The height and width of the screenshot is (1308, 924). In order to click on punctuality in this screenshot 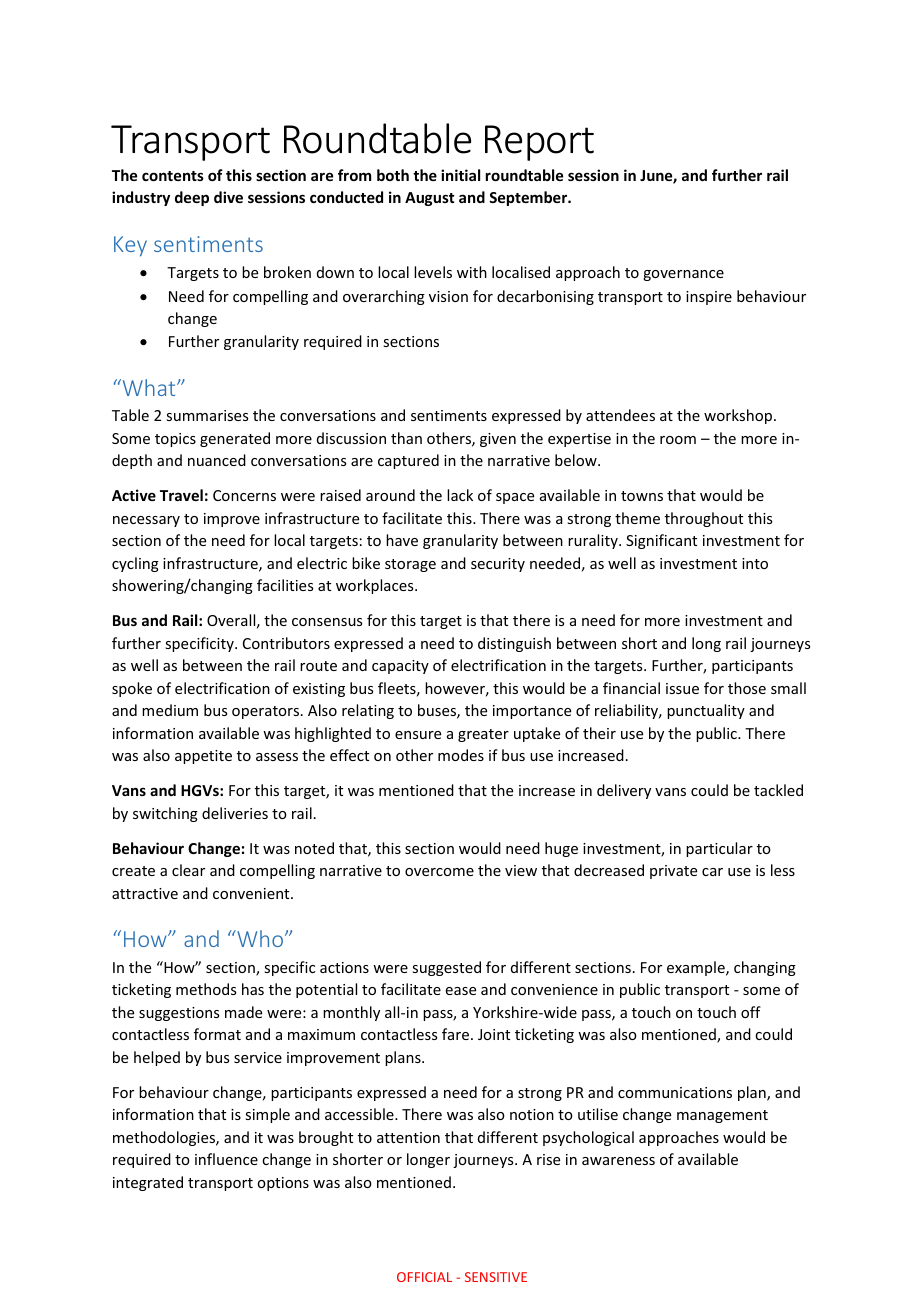, I will do `click(706, 711)`.
